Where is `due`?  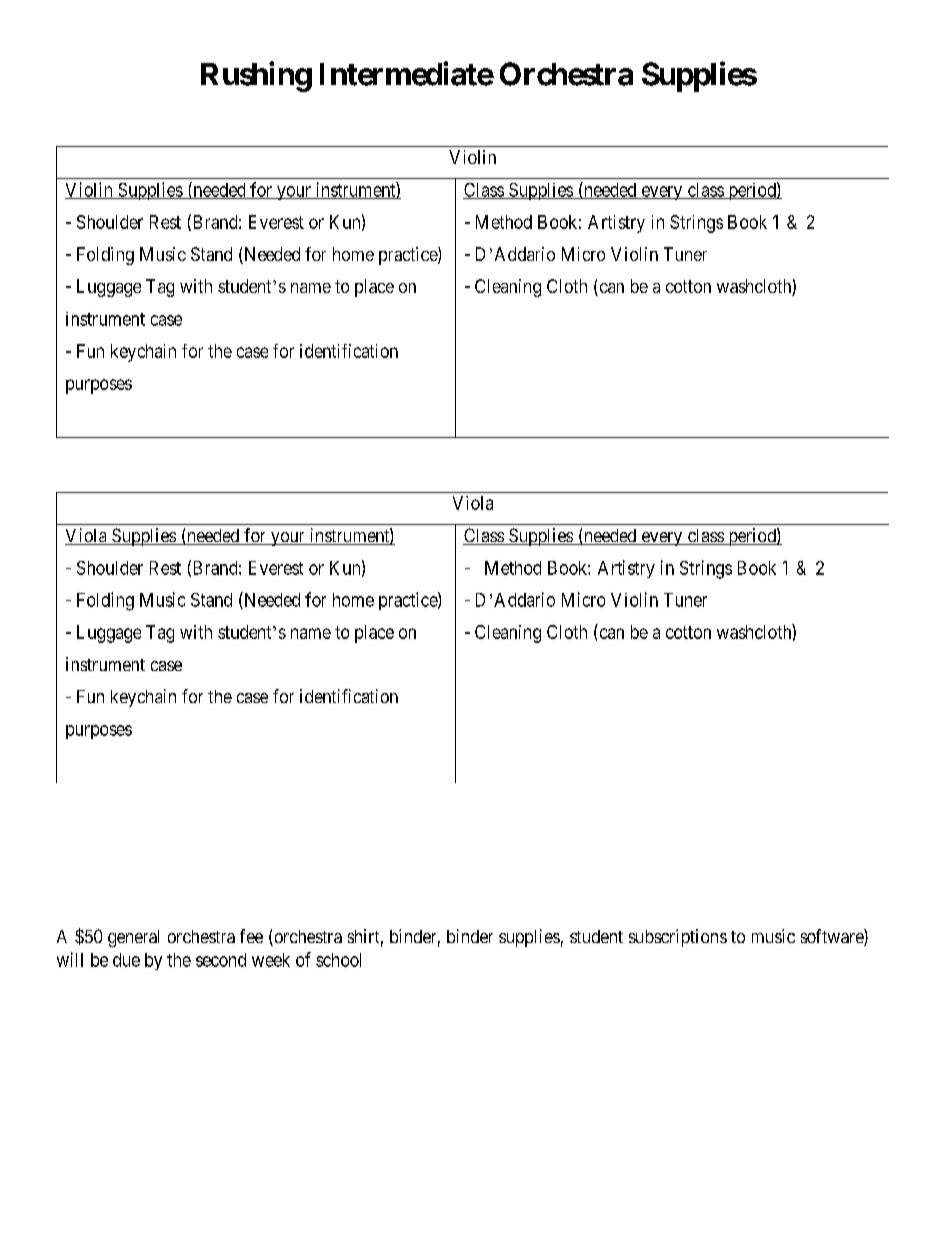
due is located at coordinates (126, 960).
